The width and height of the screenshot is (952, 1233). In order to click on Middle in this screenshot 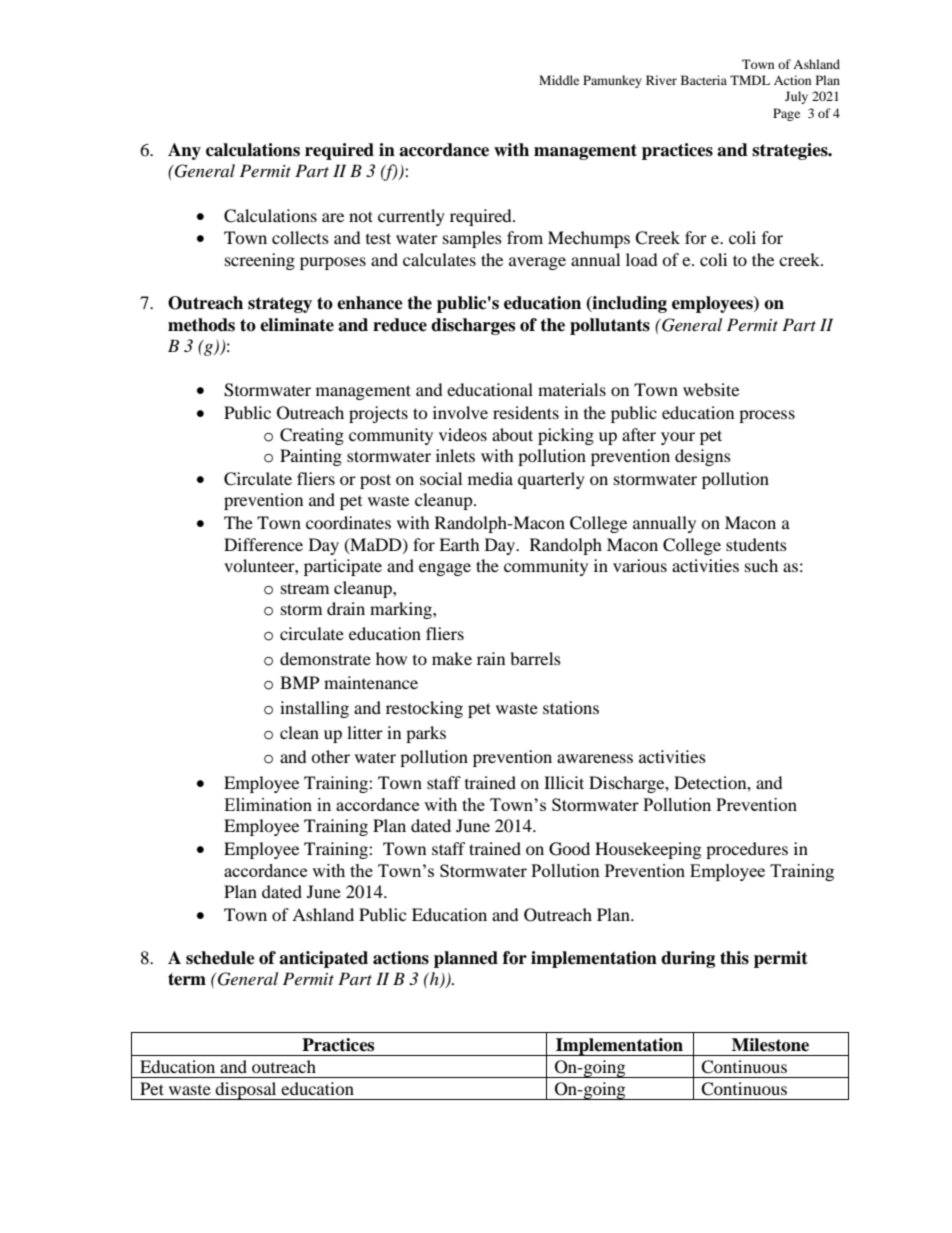, I will do `click(559, 80)`.
